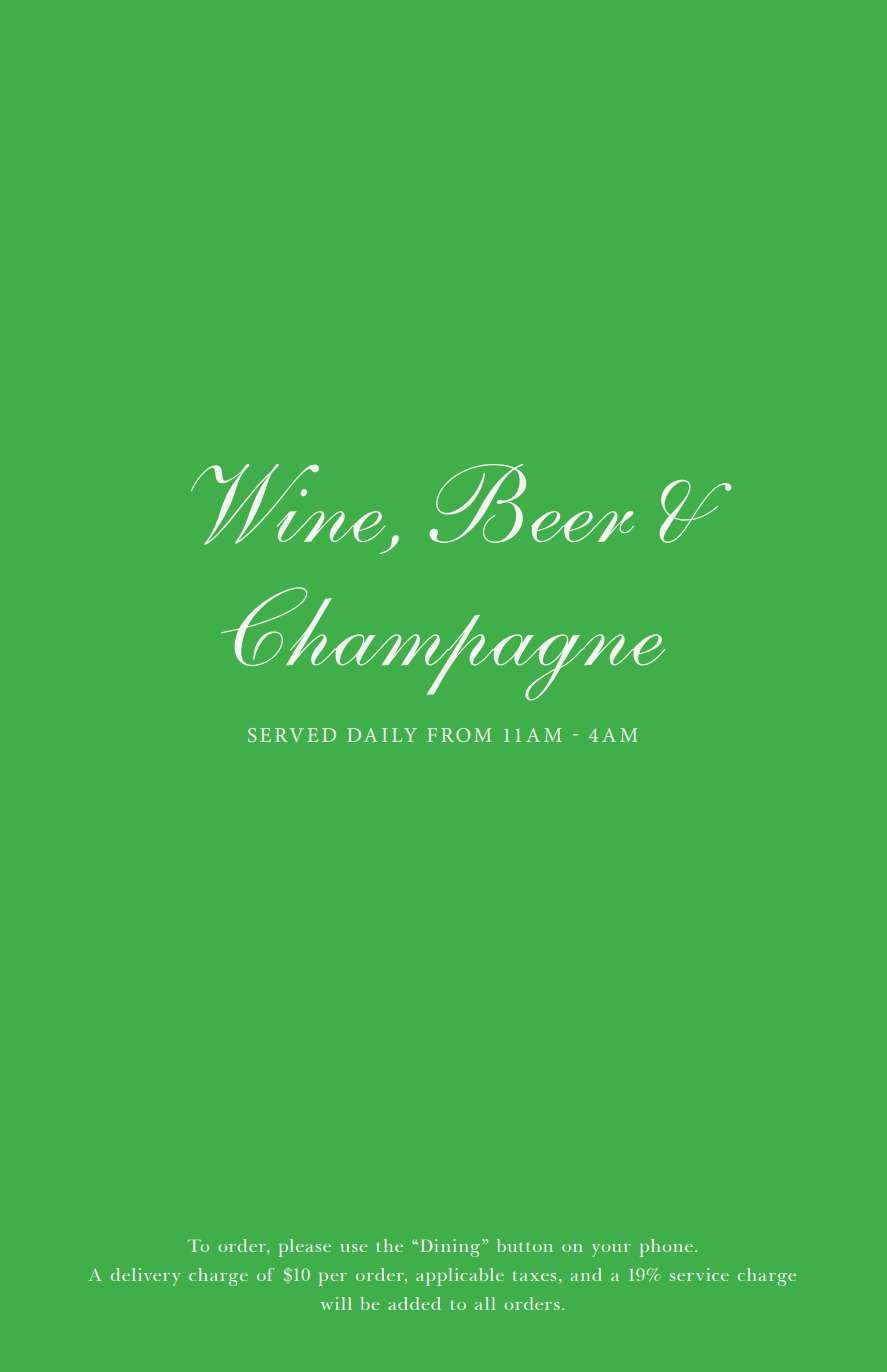 The width and height of the screenshot is (887, 1372). Describe the element at coordinates (288, 504) in the screenshot. I see `Wine` at that location.
